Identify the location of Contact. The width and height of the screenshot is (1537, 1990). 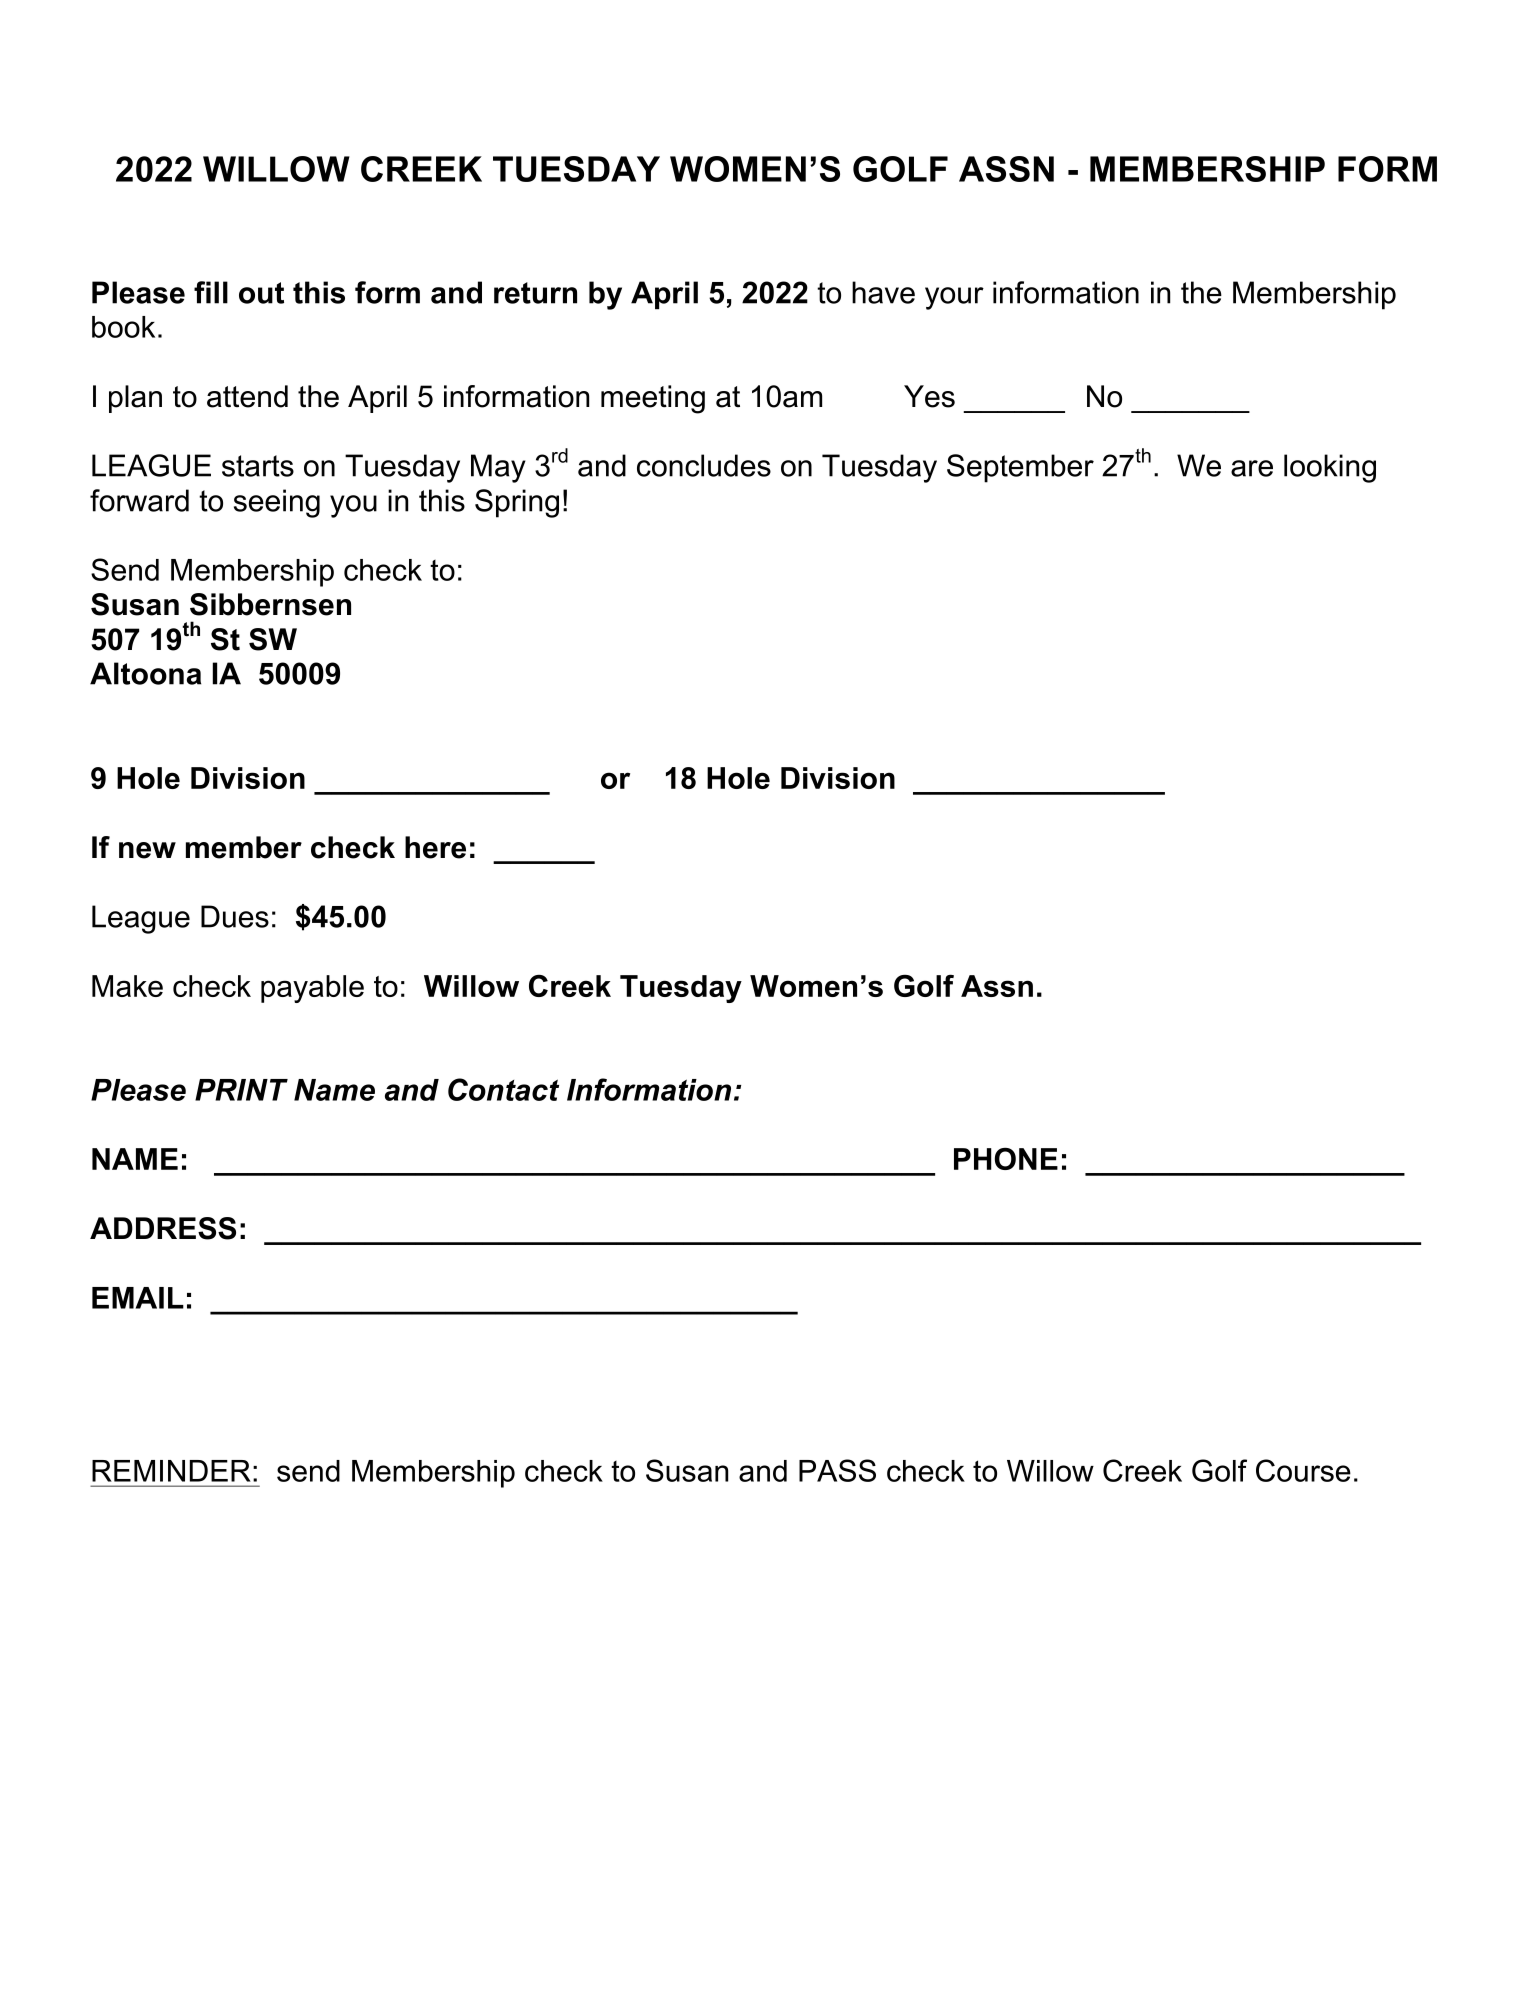
(503, 1089).
